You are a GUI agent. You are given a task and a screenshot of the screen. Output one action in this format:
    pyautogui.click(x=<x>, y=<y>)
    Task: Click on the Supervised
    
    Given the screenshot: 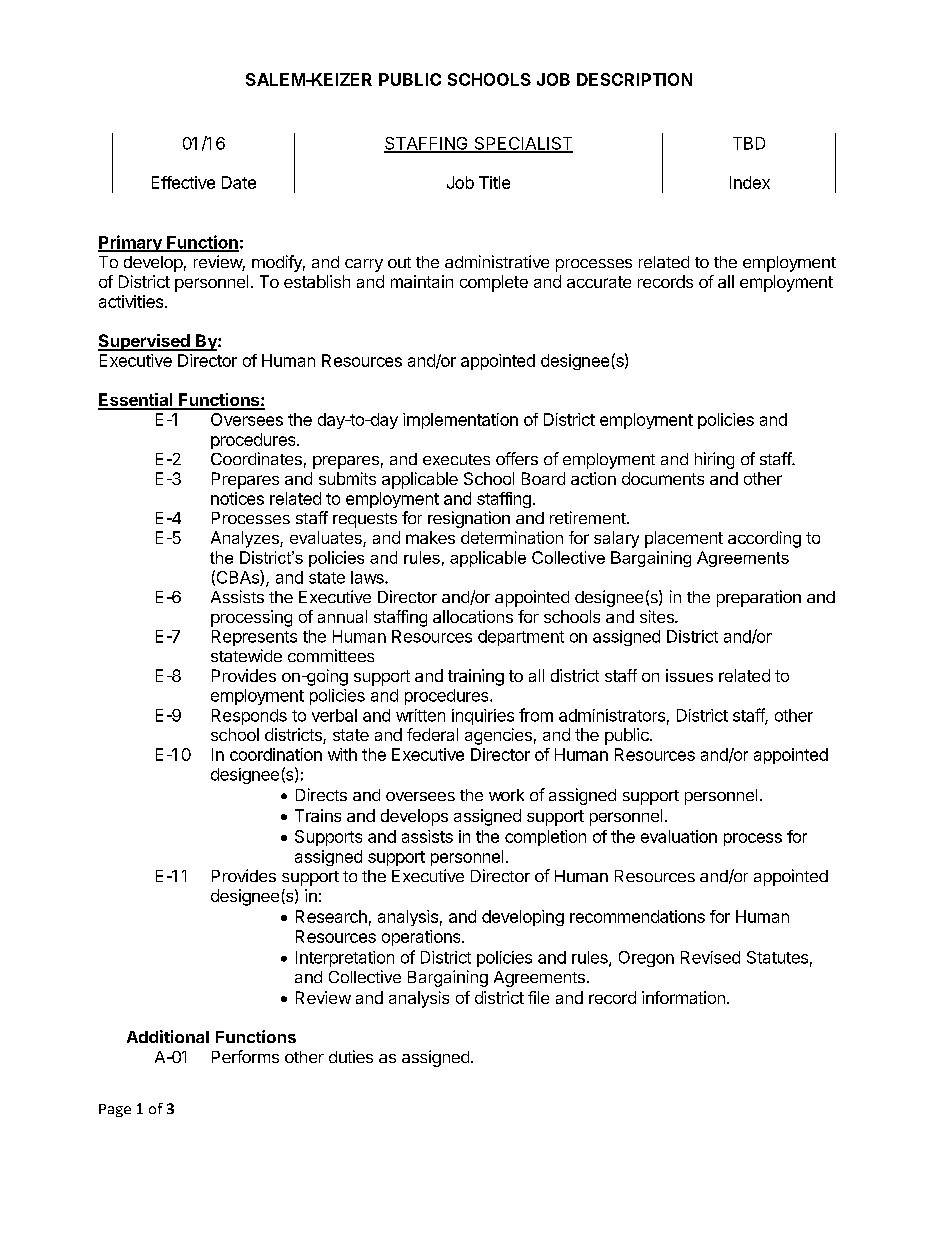 What is the action you would take?
    pyautogui.click(x=145, y=342)
